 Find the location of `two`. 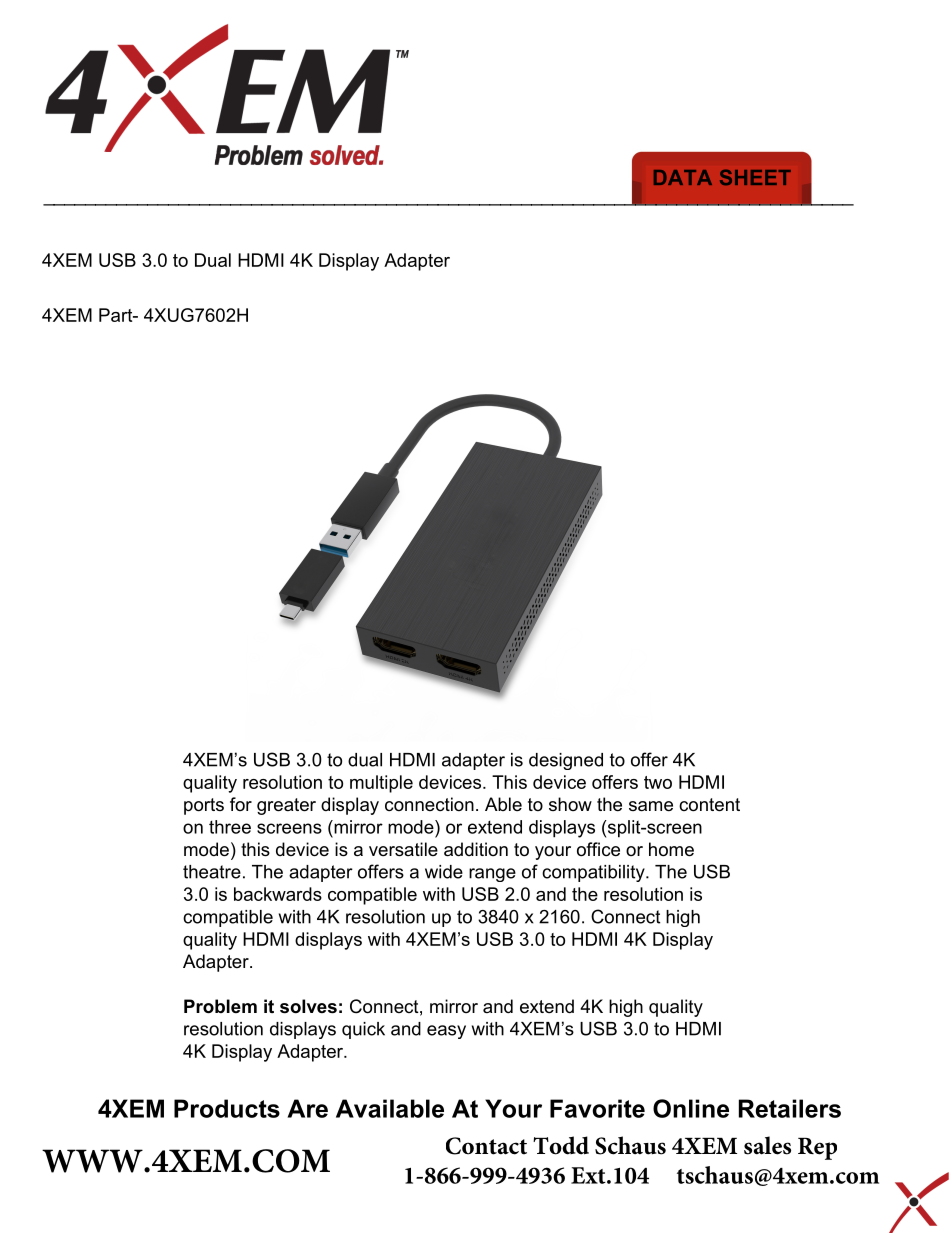

two is located at coordinates (658, 782).
